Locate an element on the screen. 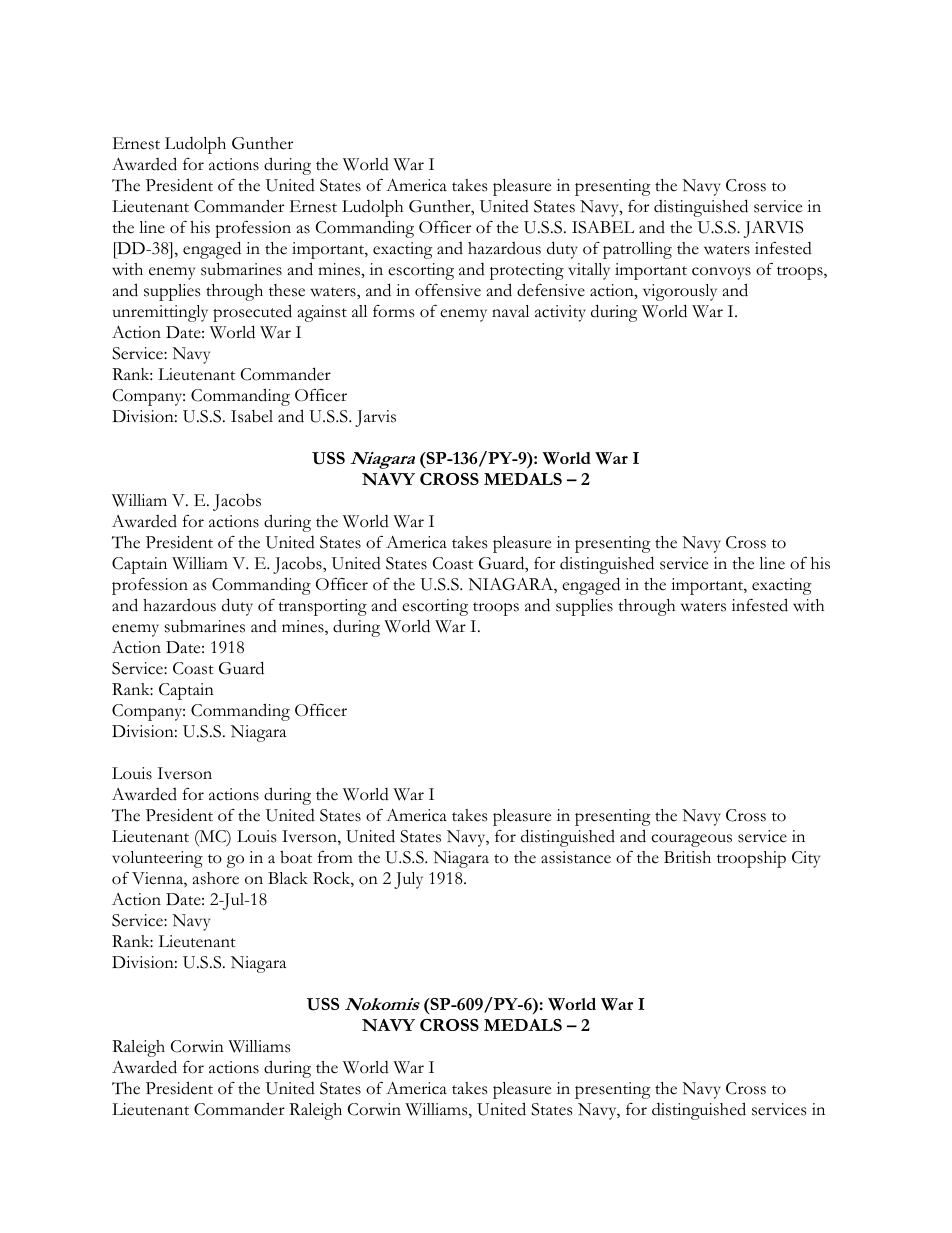 This screenshot has height=1233, width=952. protecting is located at coordinates (527, 271).
